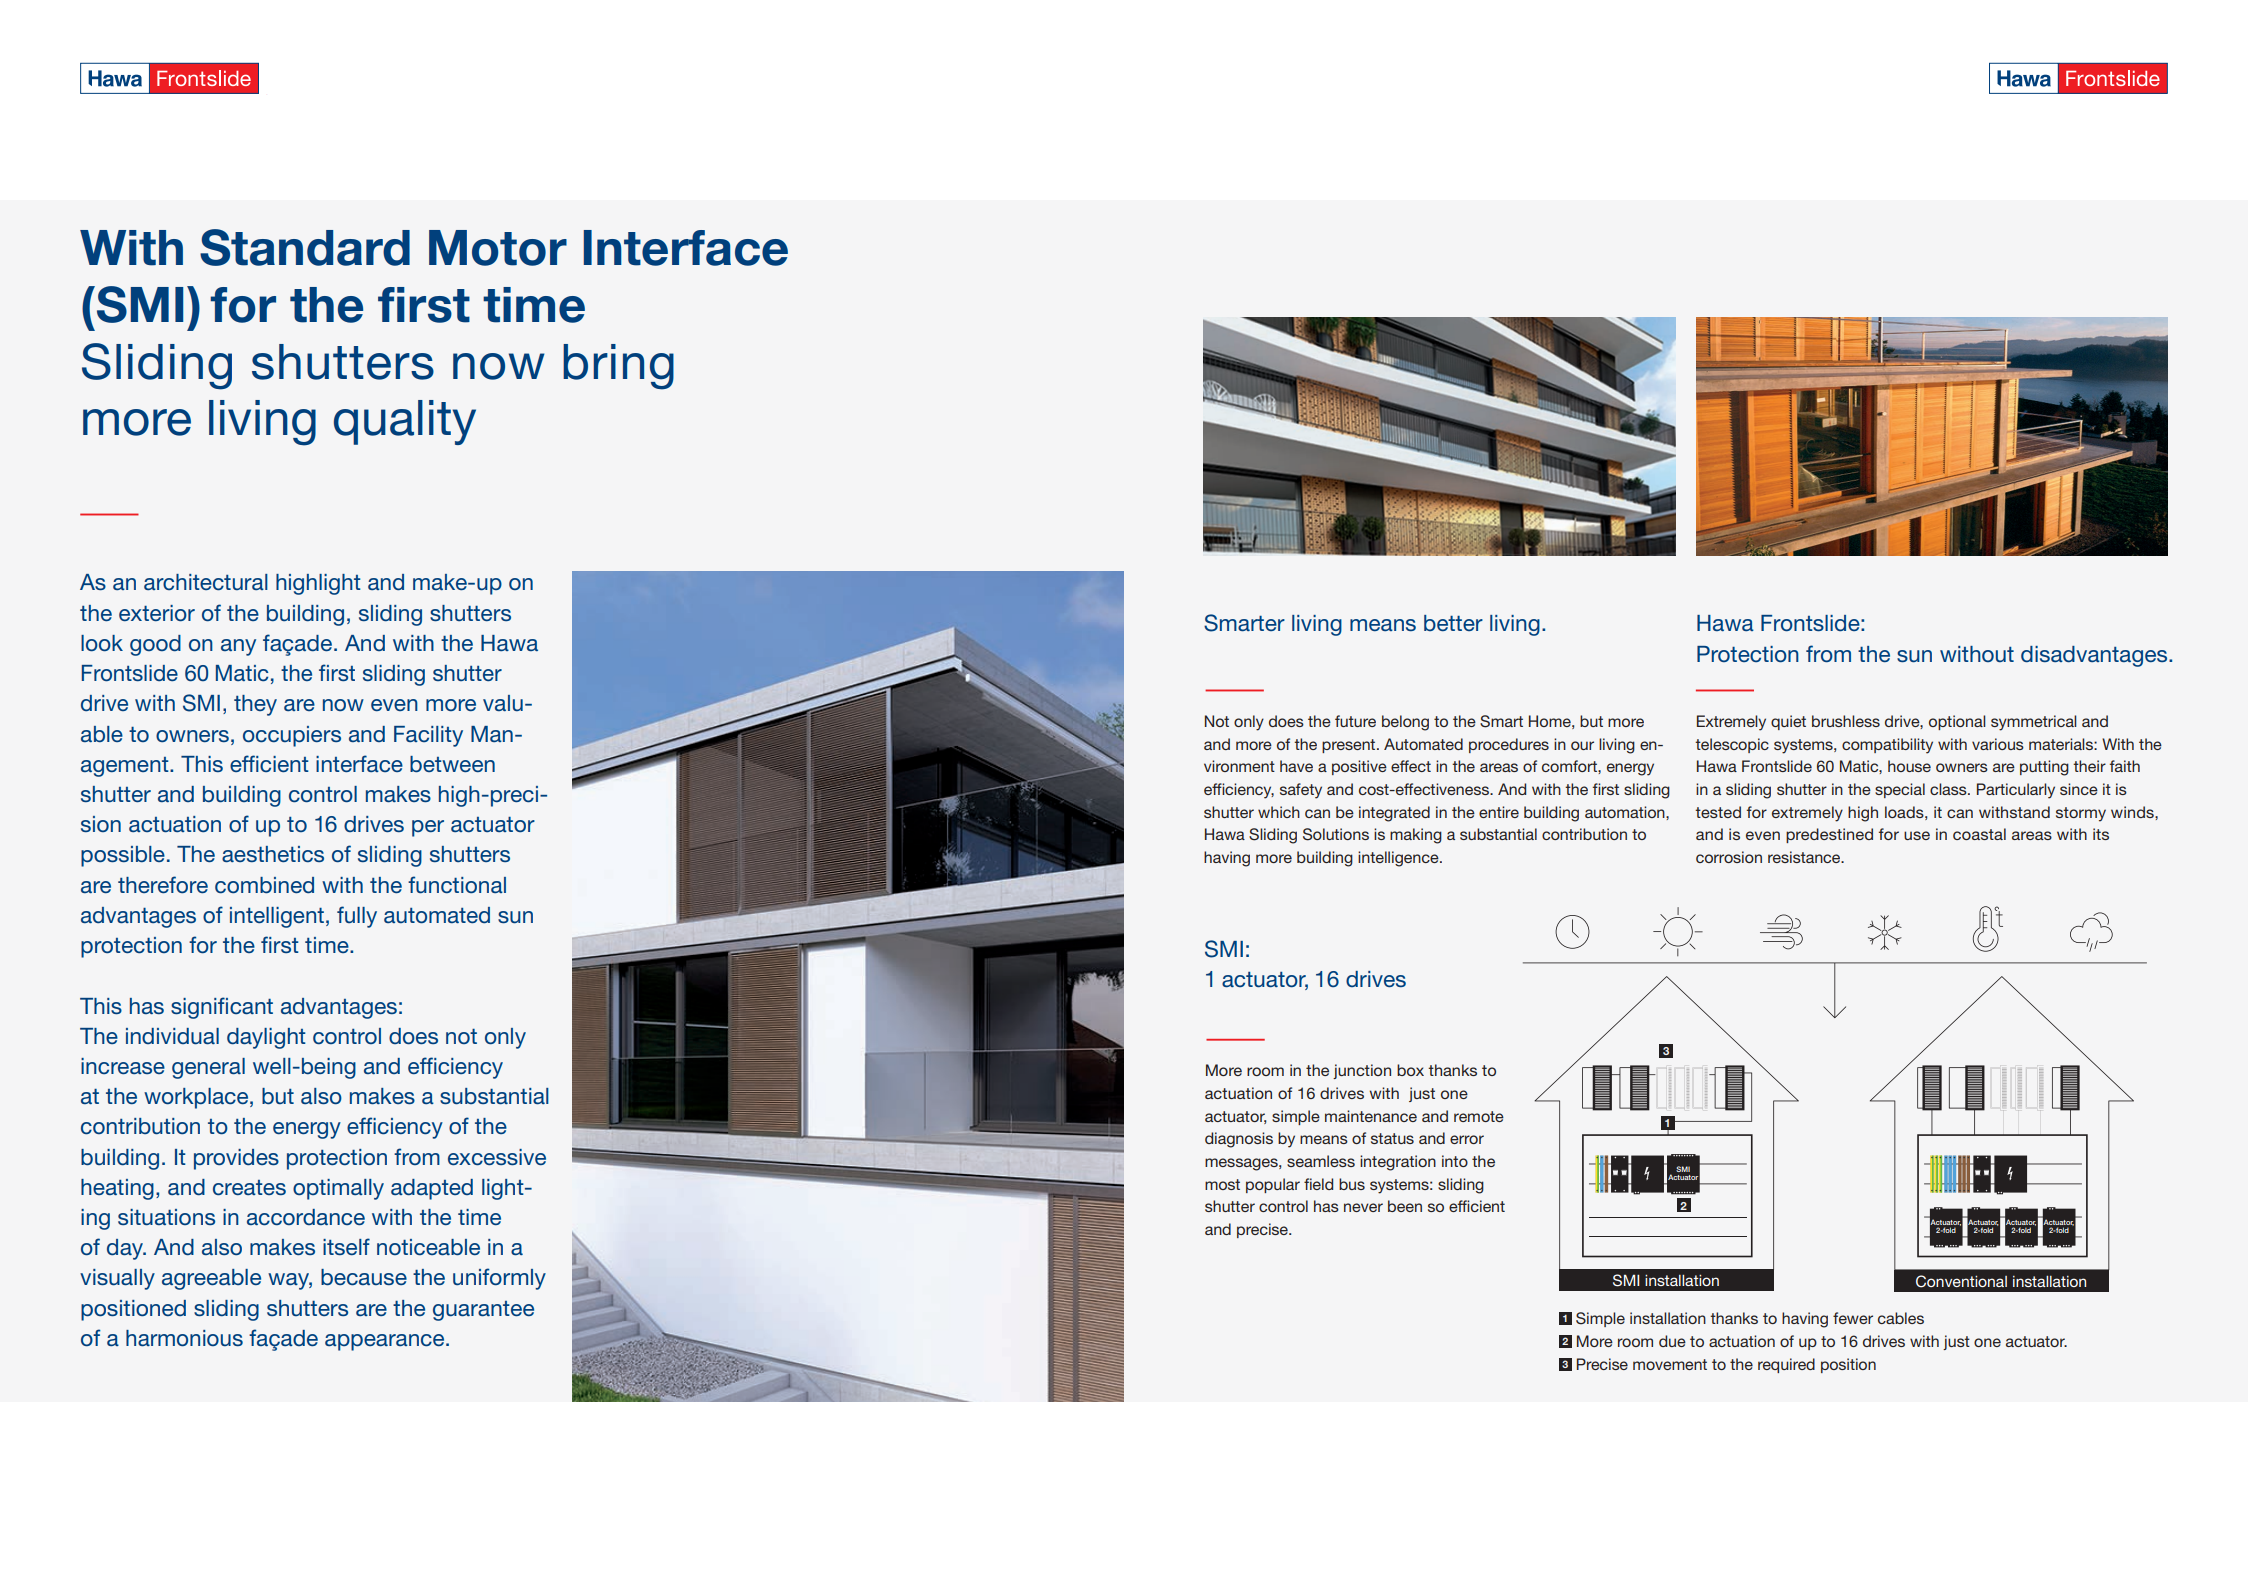 The image size is (2248, 1590). What do you see at coordinates (1900, 790) in the screenshot?
I see `special` at bounding box center [1900, 790].
